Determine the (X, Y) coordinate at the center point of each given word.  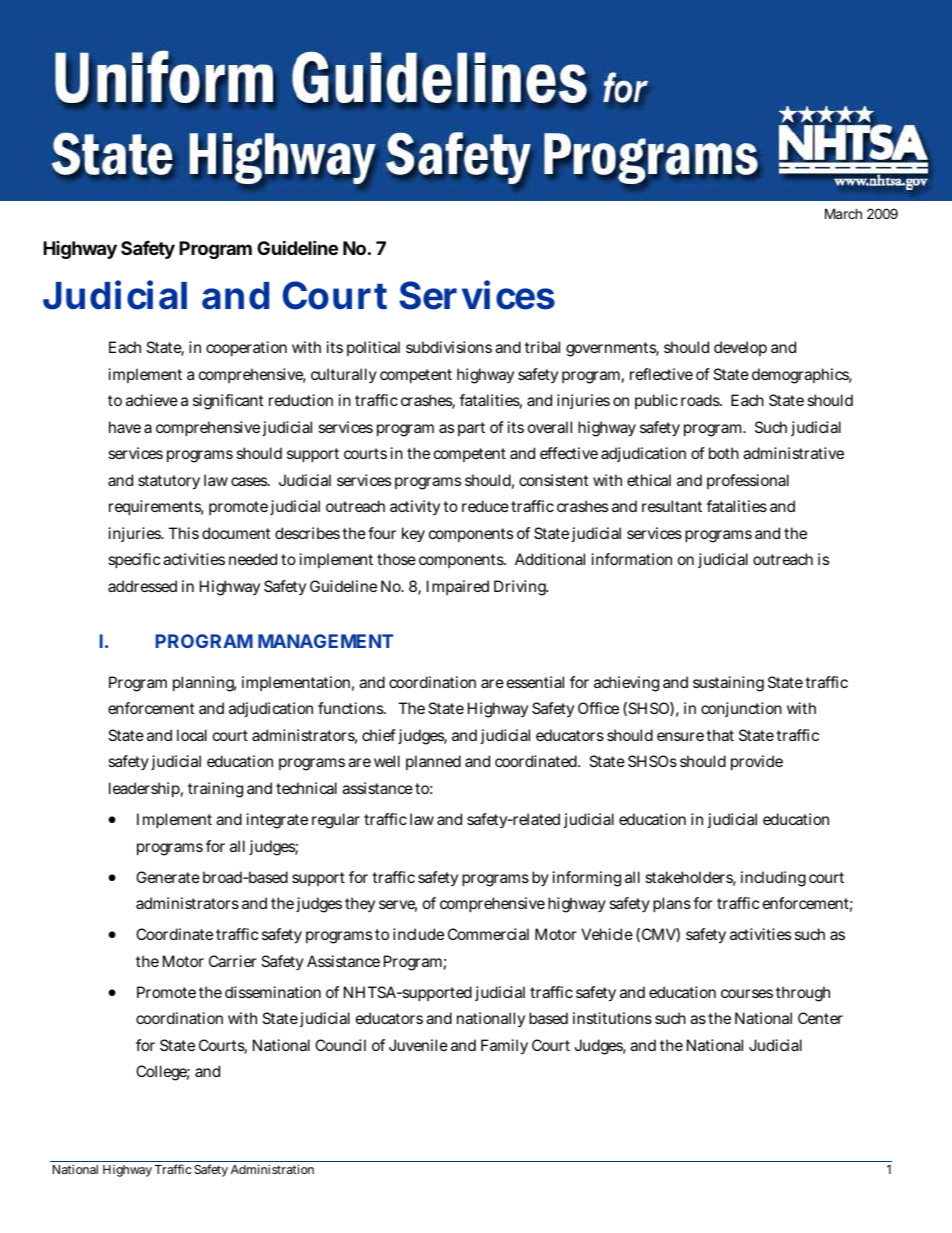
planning (204, 684)
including (773, 879)
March (843, 213)
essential (535, 682)
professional (748, 481)
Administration (272, 1169)
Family (504, 1047)
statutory (169, 482)
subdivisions (449, 347)
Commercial (488, 934)
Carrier (233, 961)
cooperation (246, 348)
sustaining (728, 684)
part (471, 429)
